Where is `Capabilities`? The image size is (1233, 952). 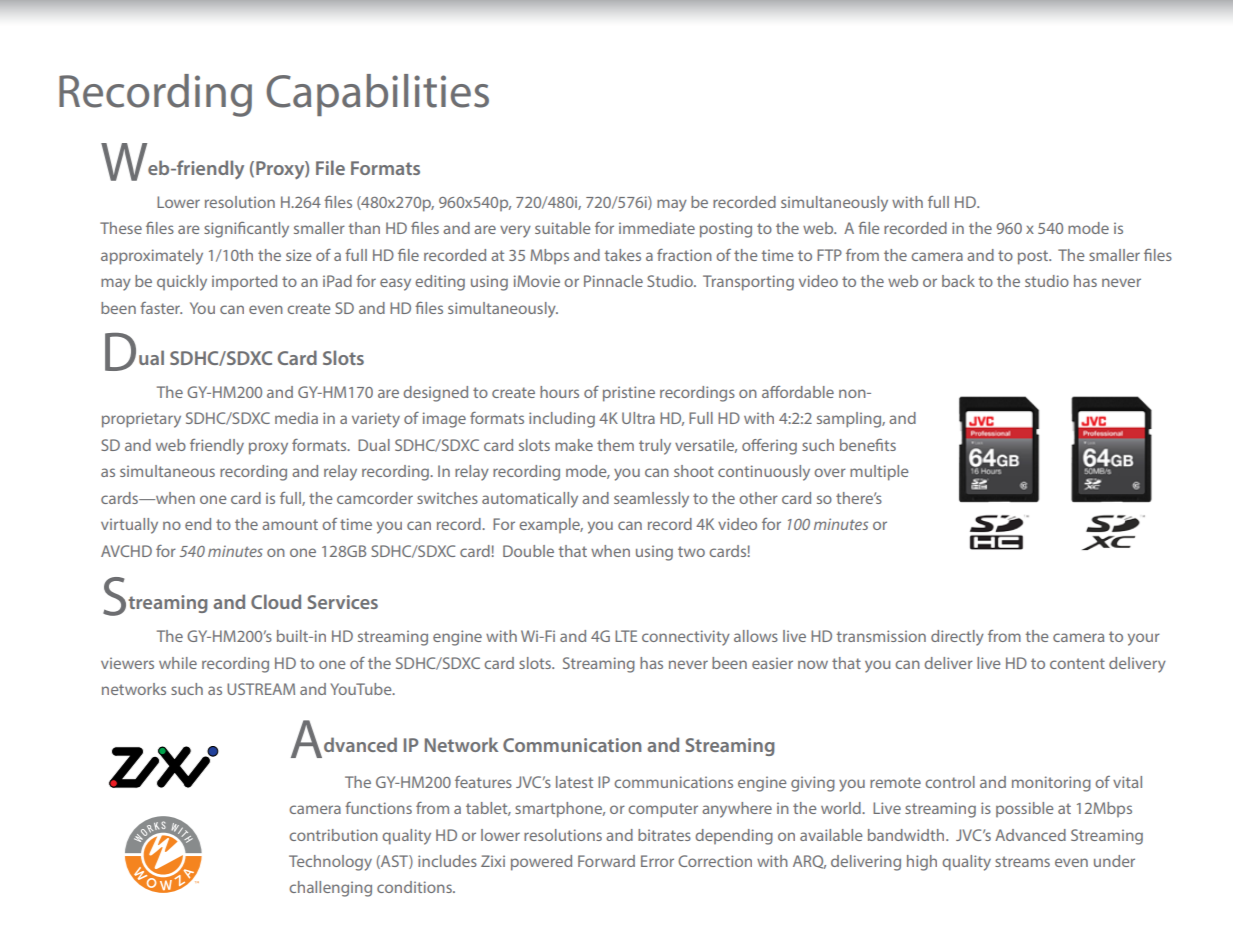 Capabilities is located at coordinates (377, 95).
